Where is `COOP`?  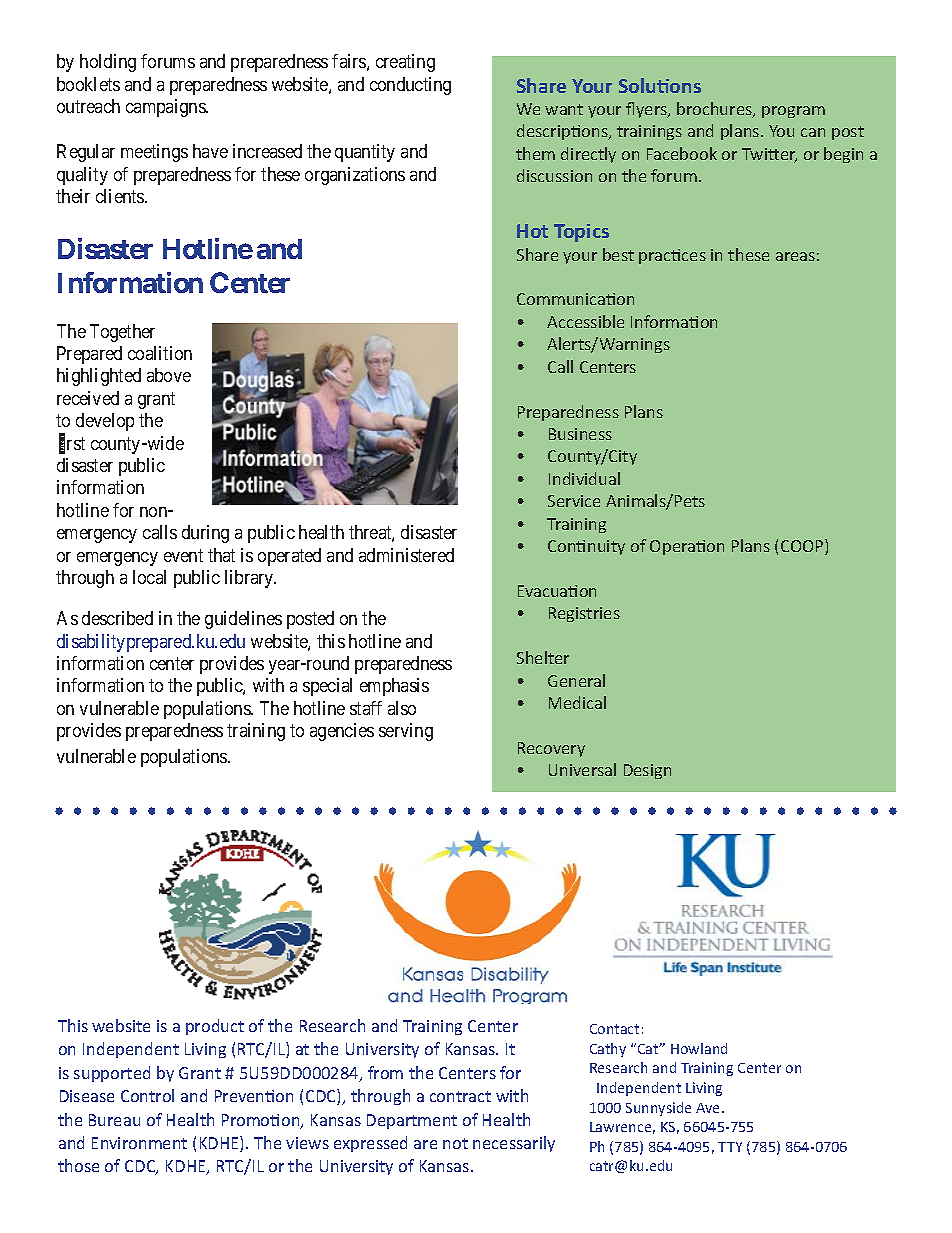 COOP is located at coordinates (803, 547).
